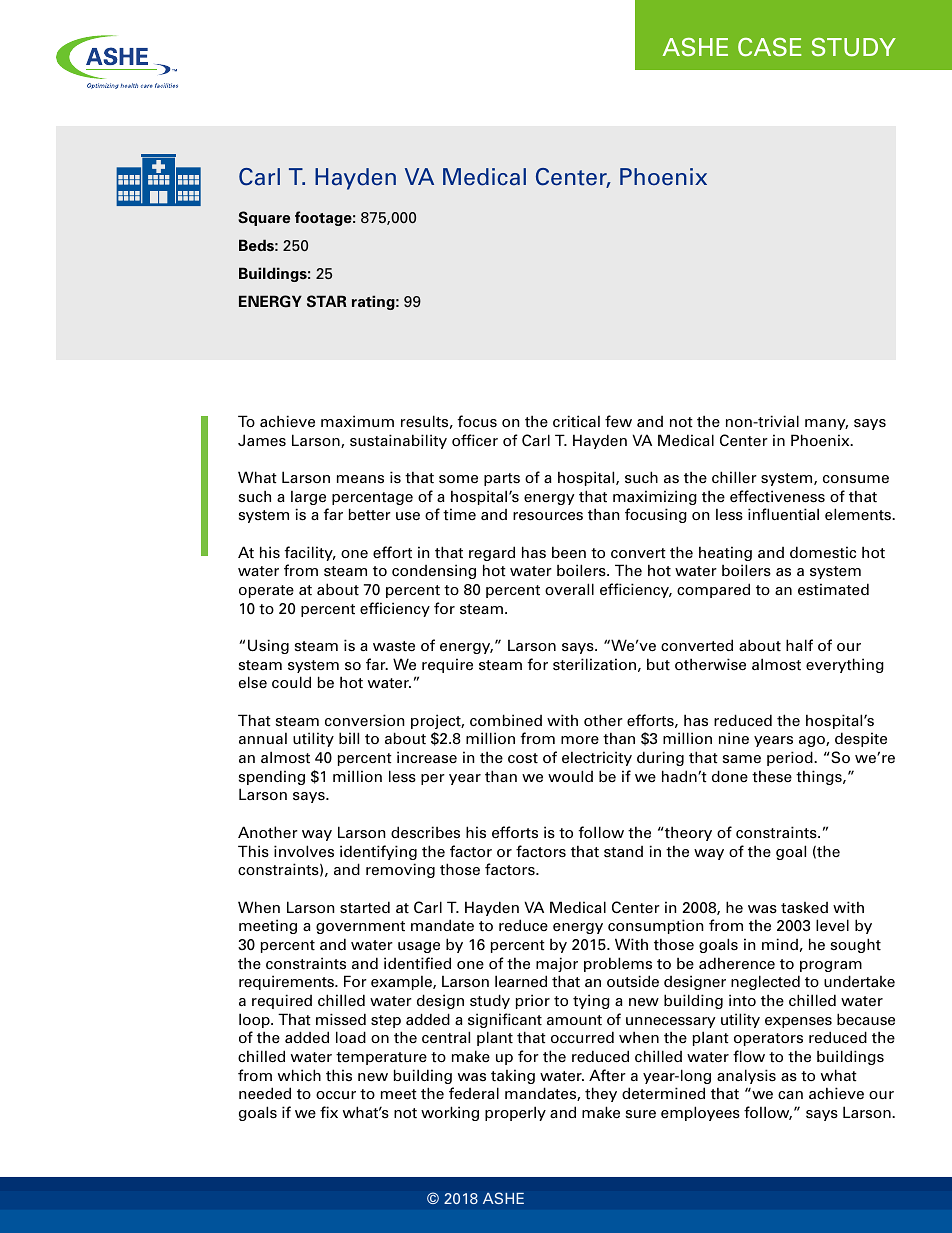 This page has width=952, height=1233. I want to click on critical, so click(576, 421).
